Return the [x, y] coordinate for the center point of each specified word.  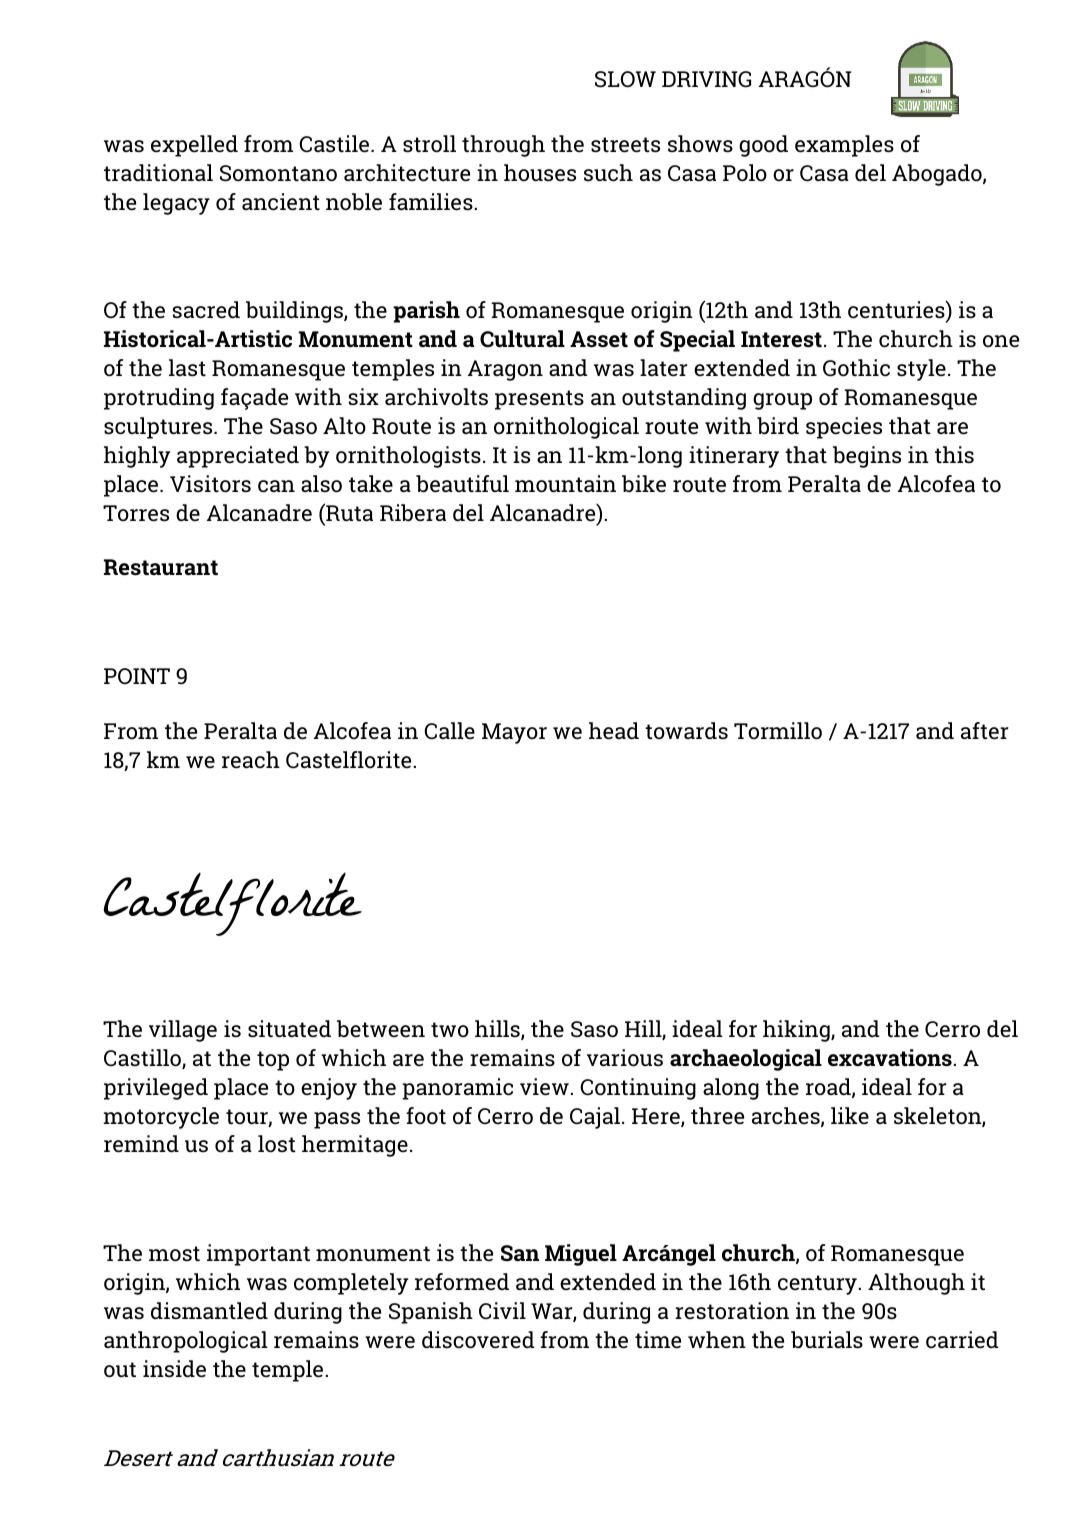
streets [625, 145]
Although [916, 1284]
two [450, 1029]
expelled [194, 146]
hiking [797, 1031]
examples [844, 146]
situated [289, 1029]
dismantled [209, 1311]
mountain [565, 484]
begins [867, 457]
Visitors [210, 484]
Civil [502, 1310]
